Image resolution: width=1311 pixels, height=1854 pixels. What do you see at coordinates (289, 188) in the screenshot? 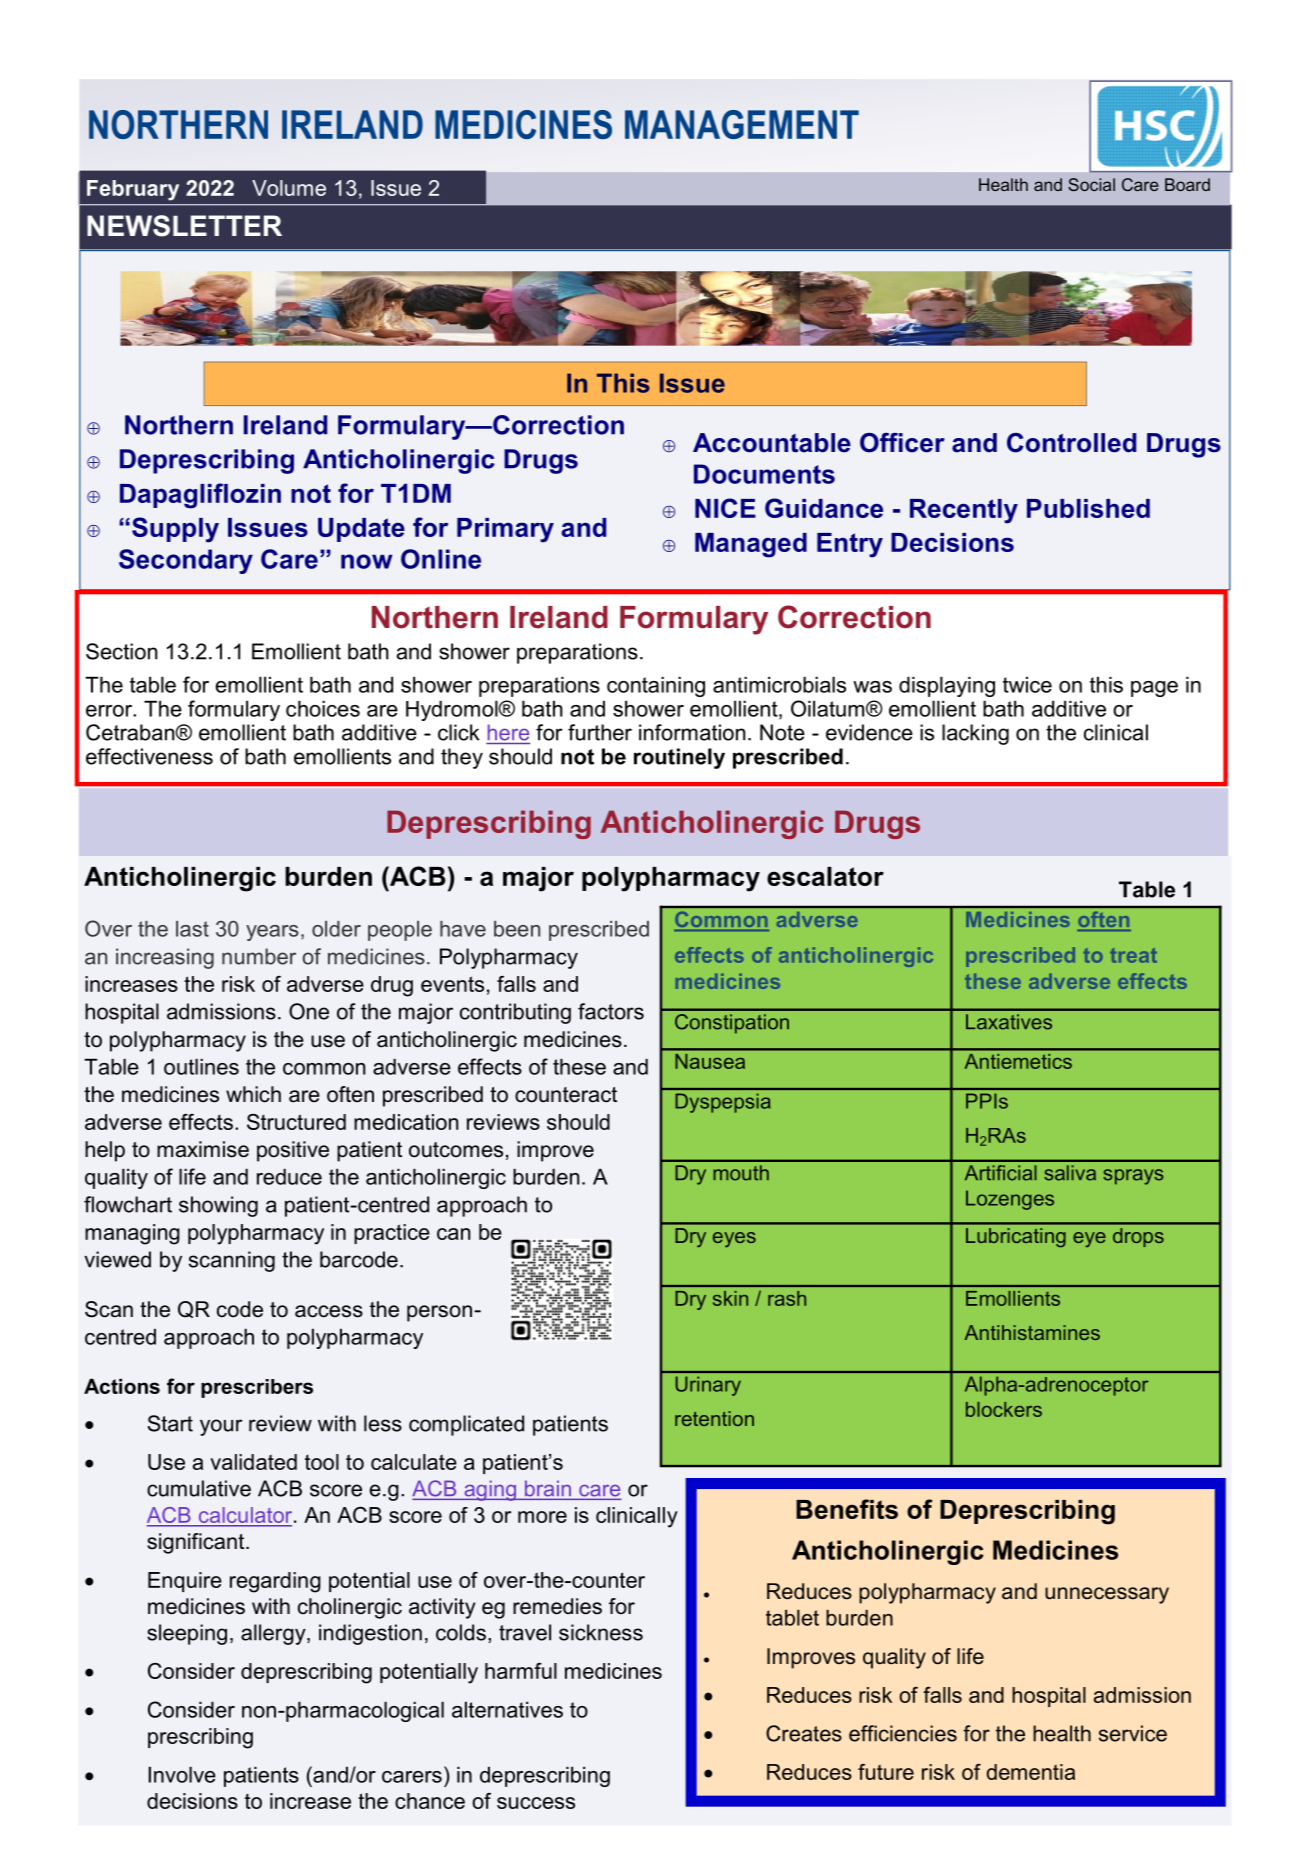
I see `Volume` at bounding box center [289, 188].
